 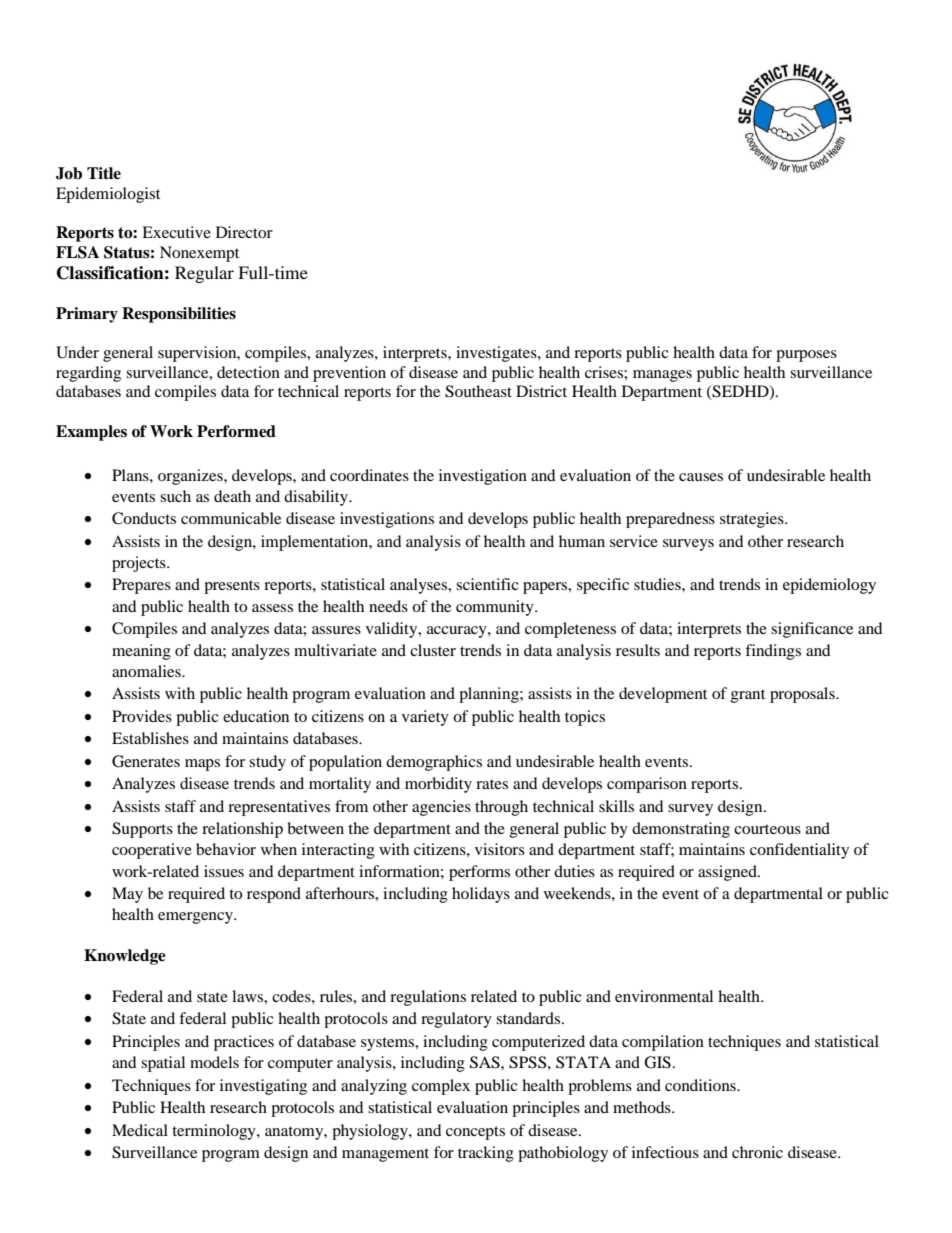 I want to click on Executive, so click(x=176, y=232).
